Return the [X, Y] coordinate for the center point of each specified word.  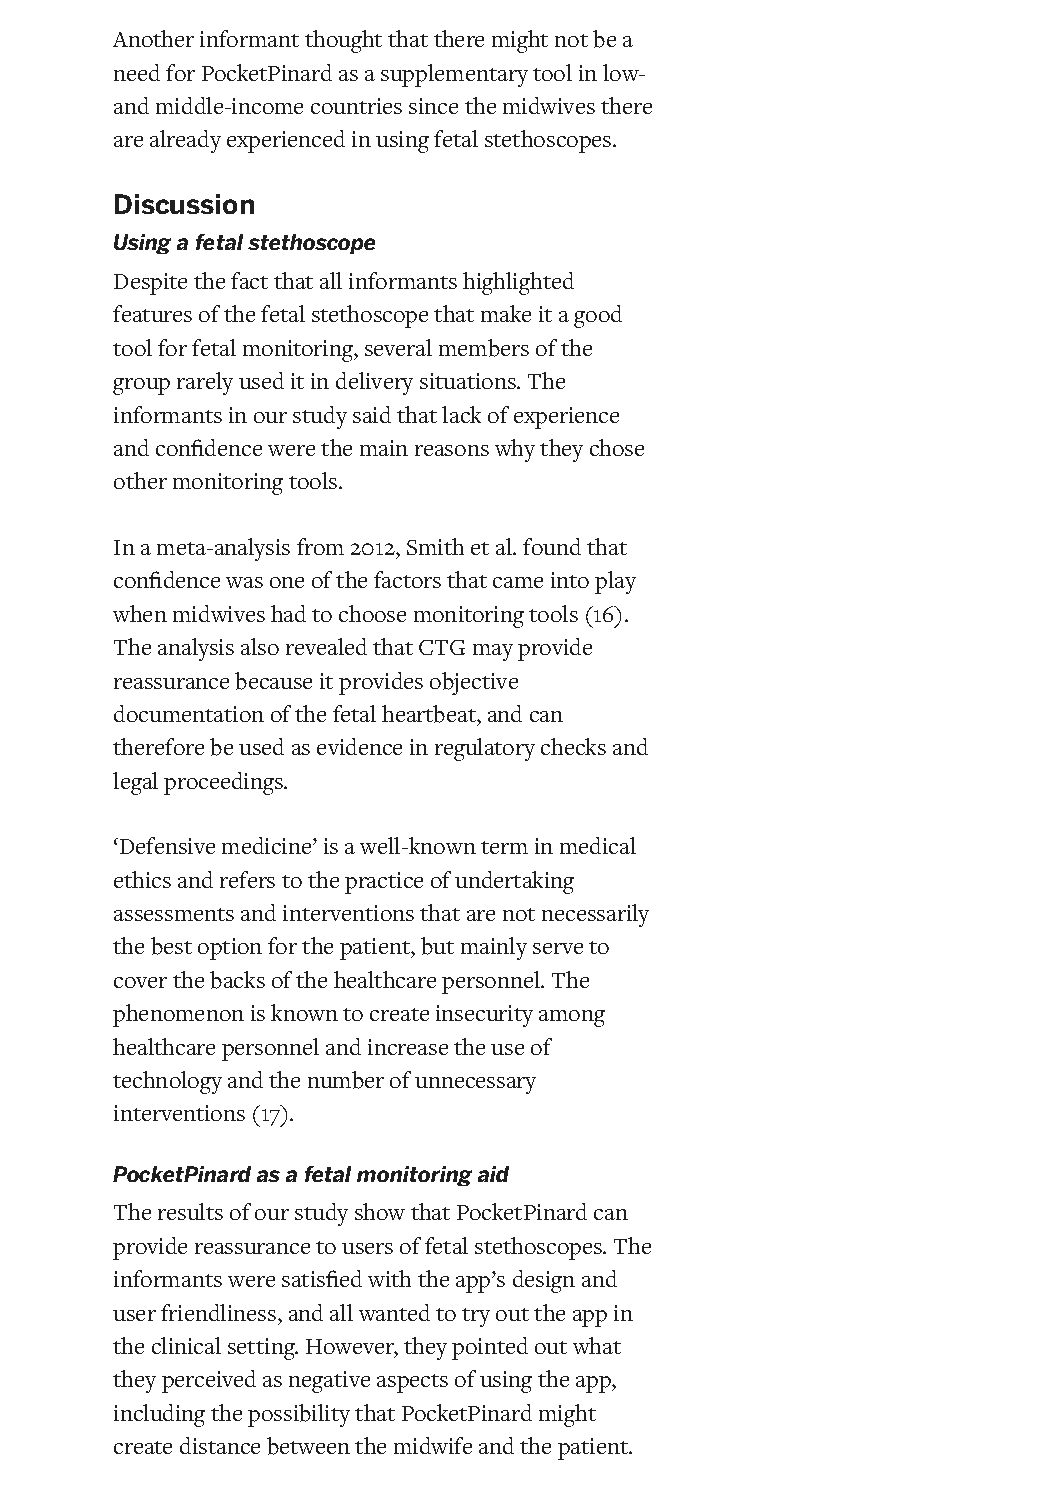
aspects [412, 1383]
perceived [209, 1381]
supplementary [454, 75]
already [185, 141]
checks [573, 746]
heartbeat [430, 714]
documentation [189, 713]
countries [356, 106]
